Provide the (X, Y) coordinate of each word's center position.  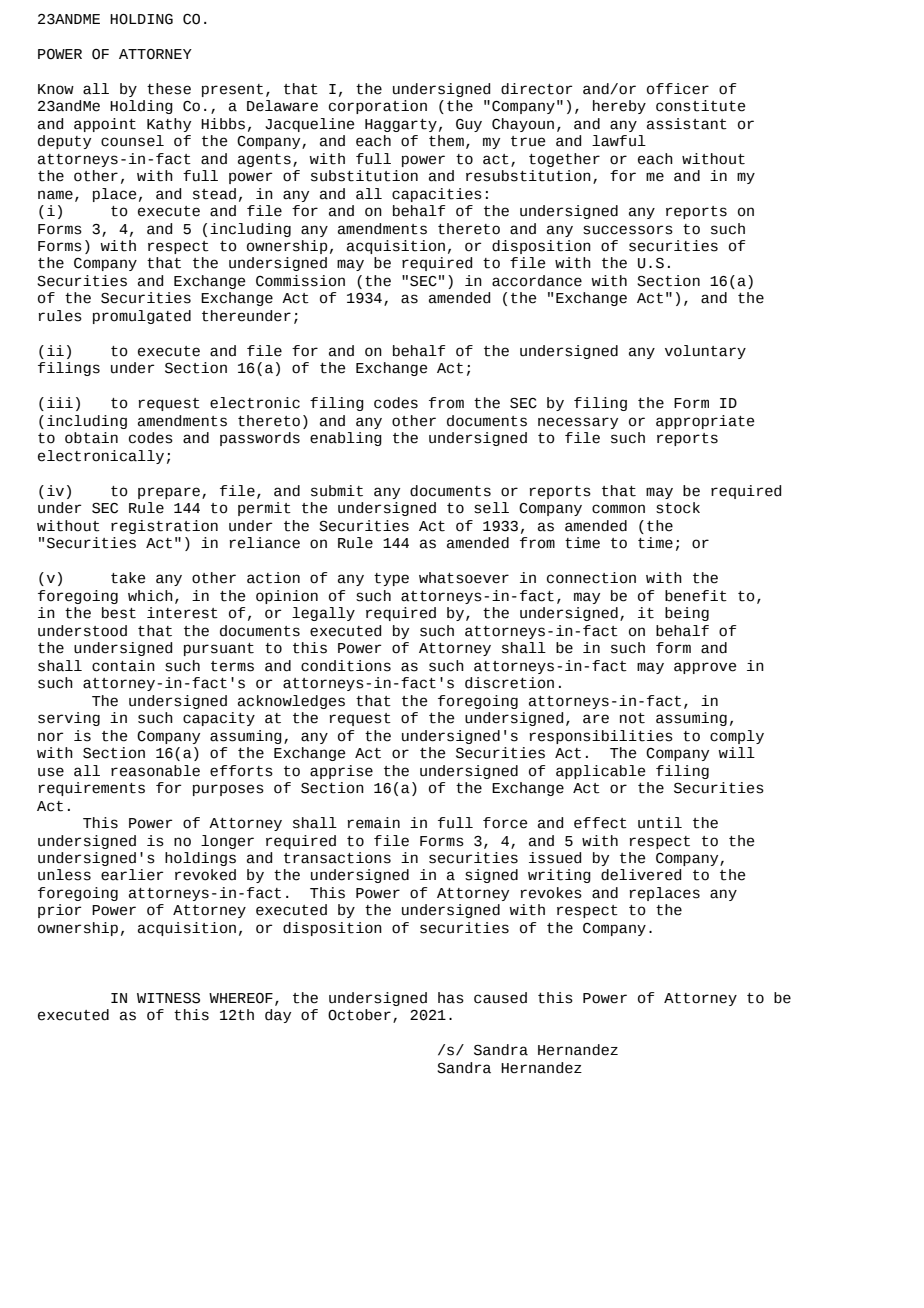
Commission (300, 281)
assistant (687, 124)
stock (678, 508)
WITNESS (168, 998)
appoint (105, 125)
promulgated (142, 317)
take (128, 578)
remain (373, 823)
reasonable (155, 771)
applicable (600, 772)
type (391, 579)
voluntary (705, 352)
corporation (378, 107)
